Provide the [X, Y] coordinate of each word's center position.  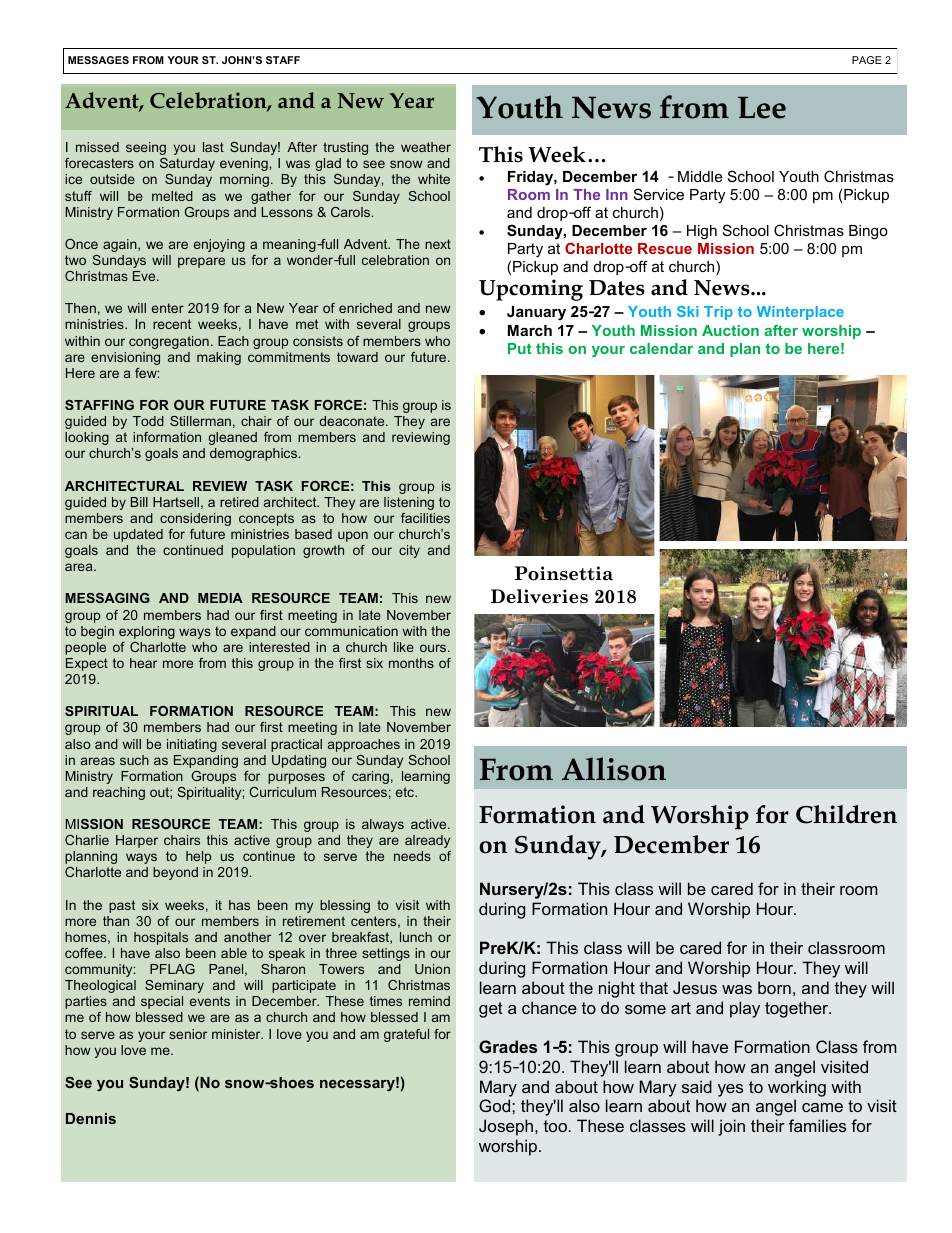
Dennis [91, 1118]
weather [426, 147]
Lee [762, 107]
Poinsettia [564, 573]
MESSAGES [98, 60]
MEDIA [220, 598]
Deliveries [539, 596]
